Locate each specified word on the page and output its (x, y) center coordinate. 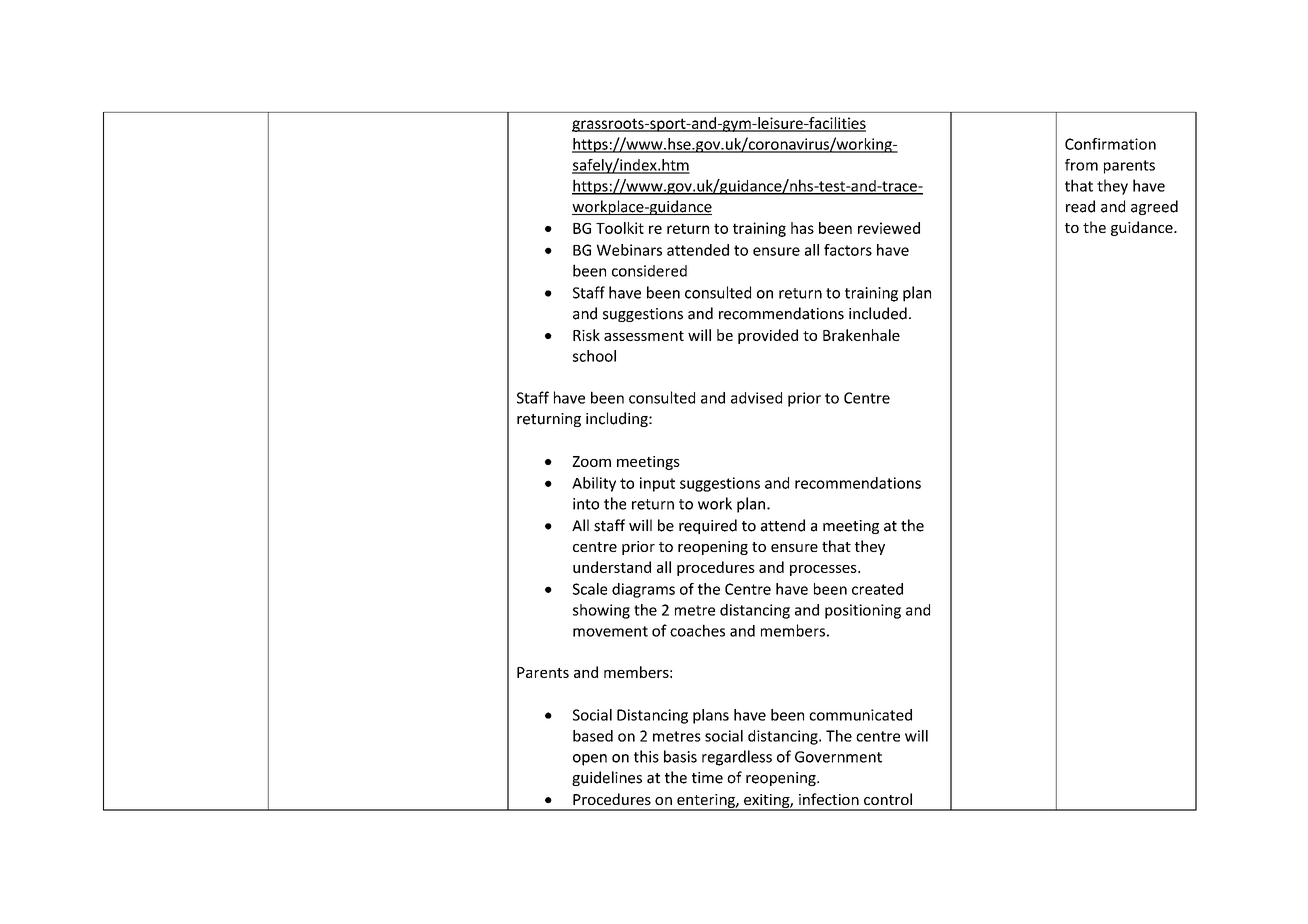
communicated (860, 715)
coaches (697, 630)
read (1080, 206)
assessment (644, 336)
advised (756, 398)
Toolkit (620, 228)
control (888, 799)
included (878, 313)
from (1081, 165)
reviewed (889, 228)
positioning (863, 611)
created (877, 589)
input (657, 484)
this (646, 756)
